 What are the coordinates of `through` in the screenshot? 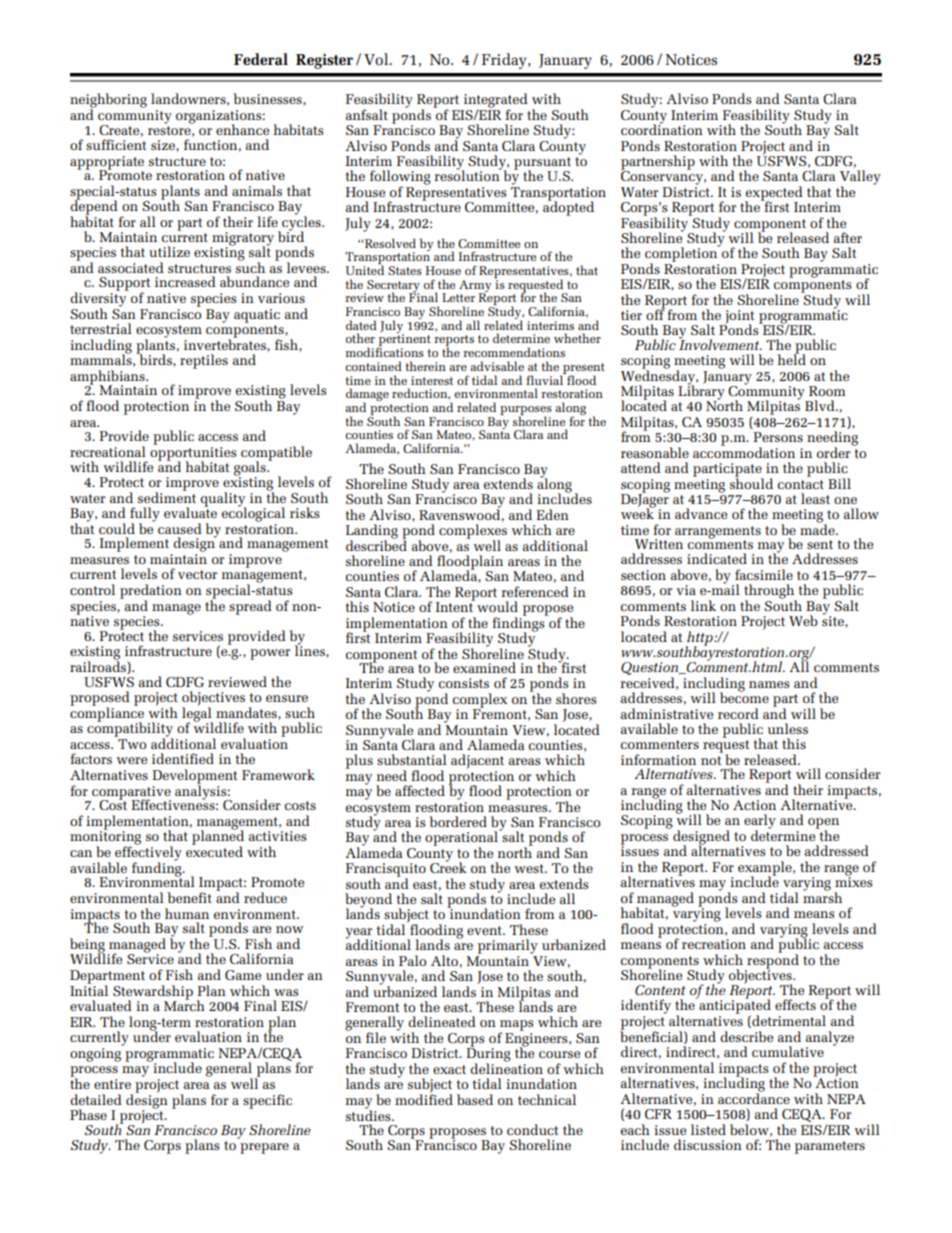 It's located at (770, 592).
